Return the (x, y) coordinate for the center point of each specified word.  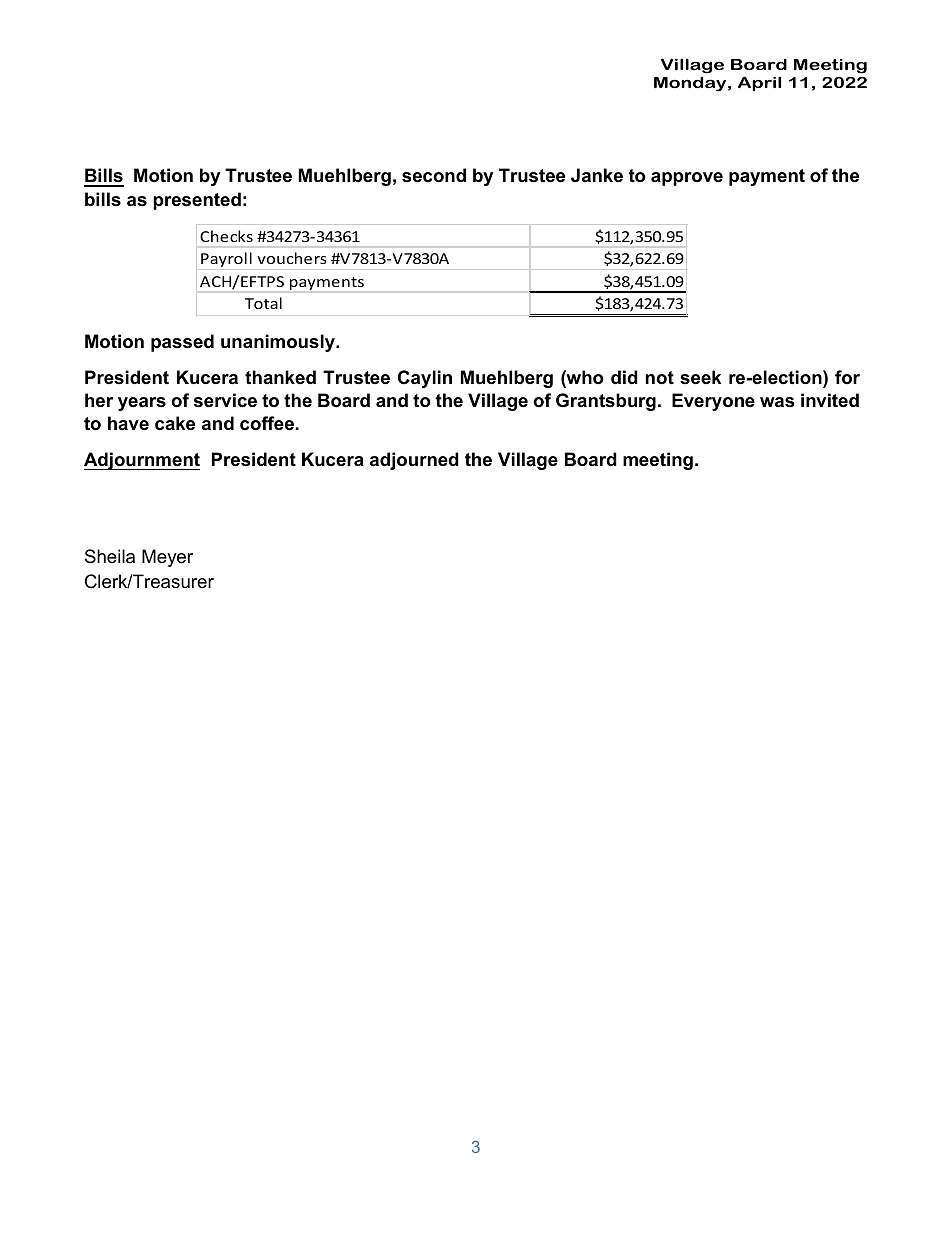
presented (197, 201)
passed (182, 343)
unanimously (279, 343)
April (759, 83)
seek (700, 377)
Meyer (167, 558)
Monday (690, 84)
